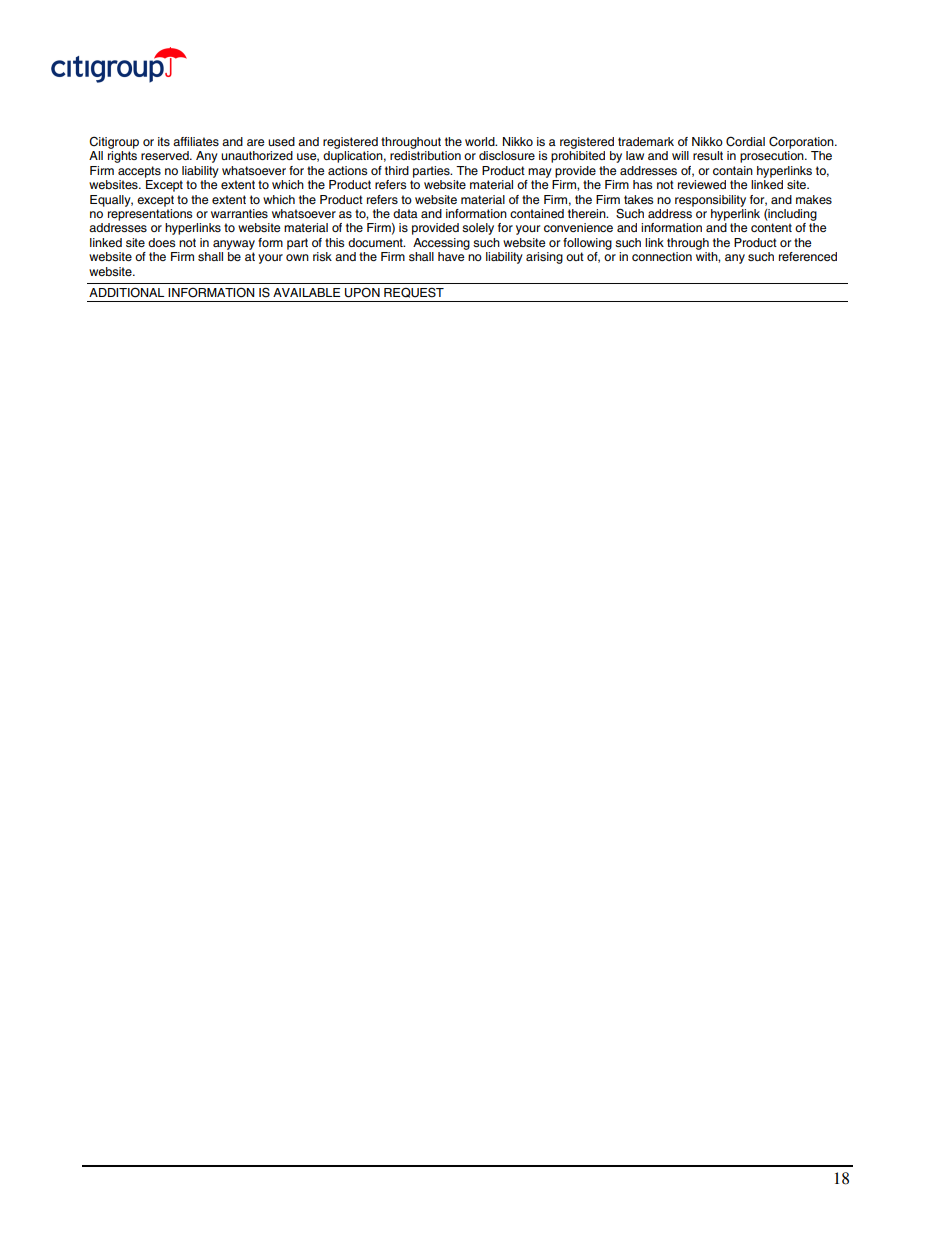 The height and width of the screenshot is (1233, 952). What do you see at coordinates (306, 292) in the screenshot?
I see `AVAILABLE` at bounding box center [306, 292].
